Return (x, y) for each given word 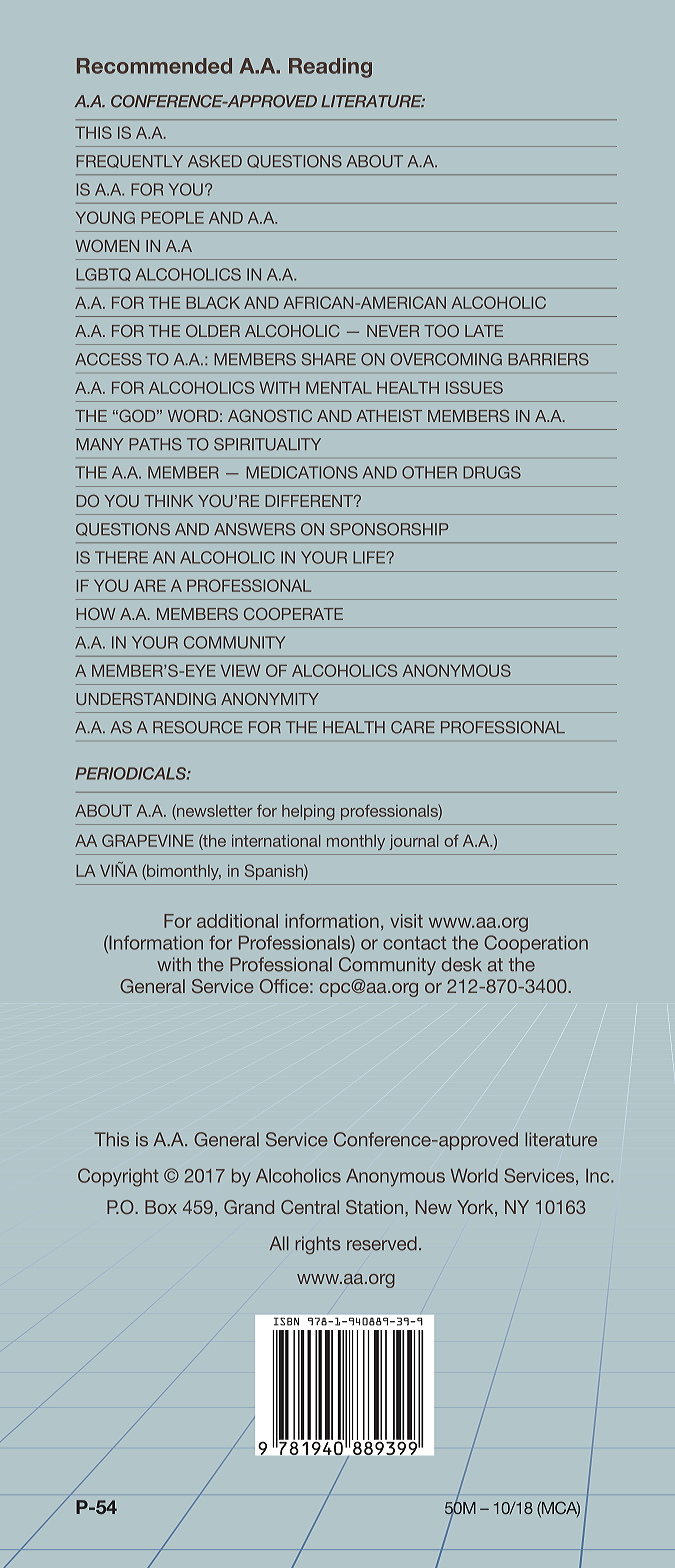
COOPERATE (293, 613)
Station (376, 1207)
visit (406, 921)
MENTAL (339, 388)
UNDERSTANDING (146, 698)
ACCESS (108, 359)
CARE (413, 727)
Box (161, 1207)
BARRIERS (548, 359)
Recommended (154, 66)
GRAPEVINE (148, 840)
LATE (484, 331)
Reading (330, 68)
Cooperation (536, 944)
